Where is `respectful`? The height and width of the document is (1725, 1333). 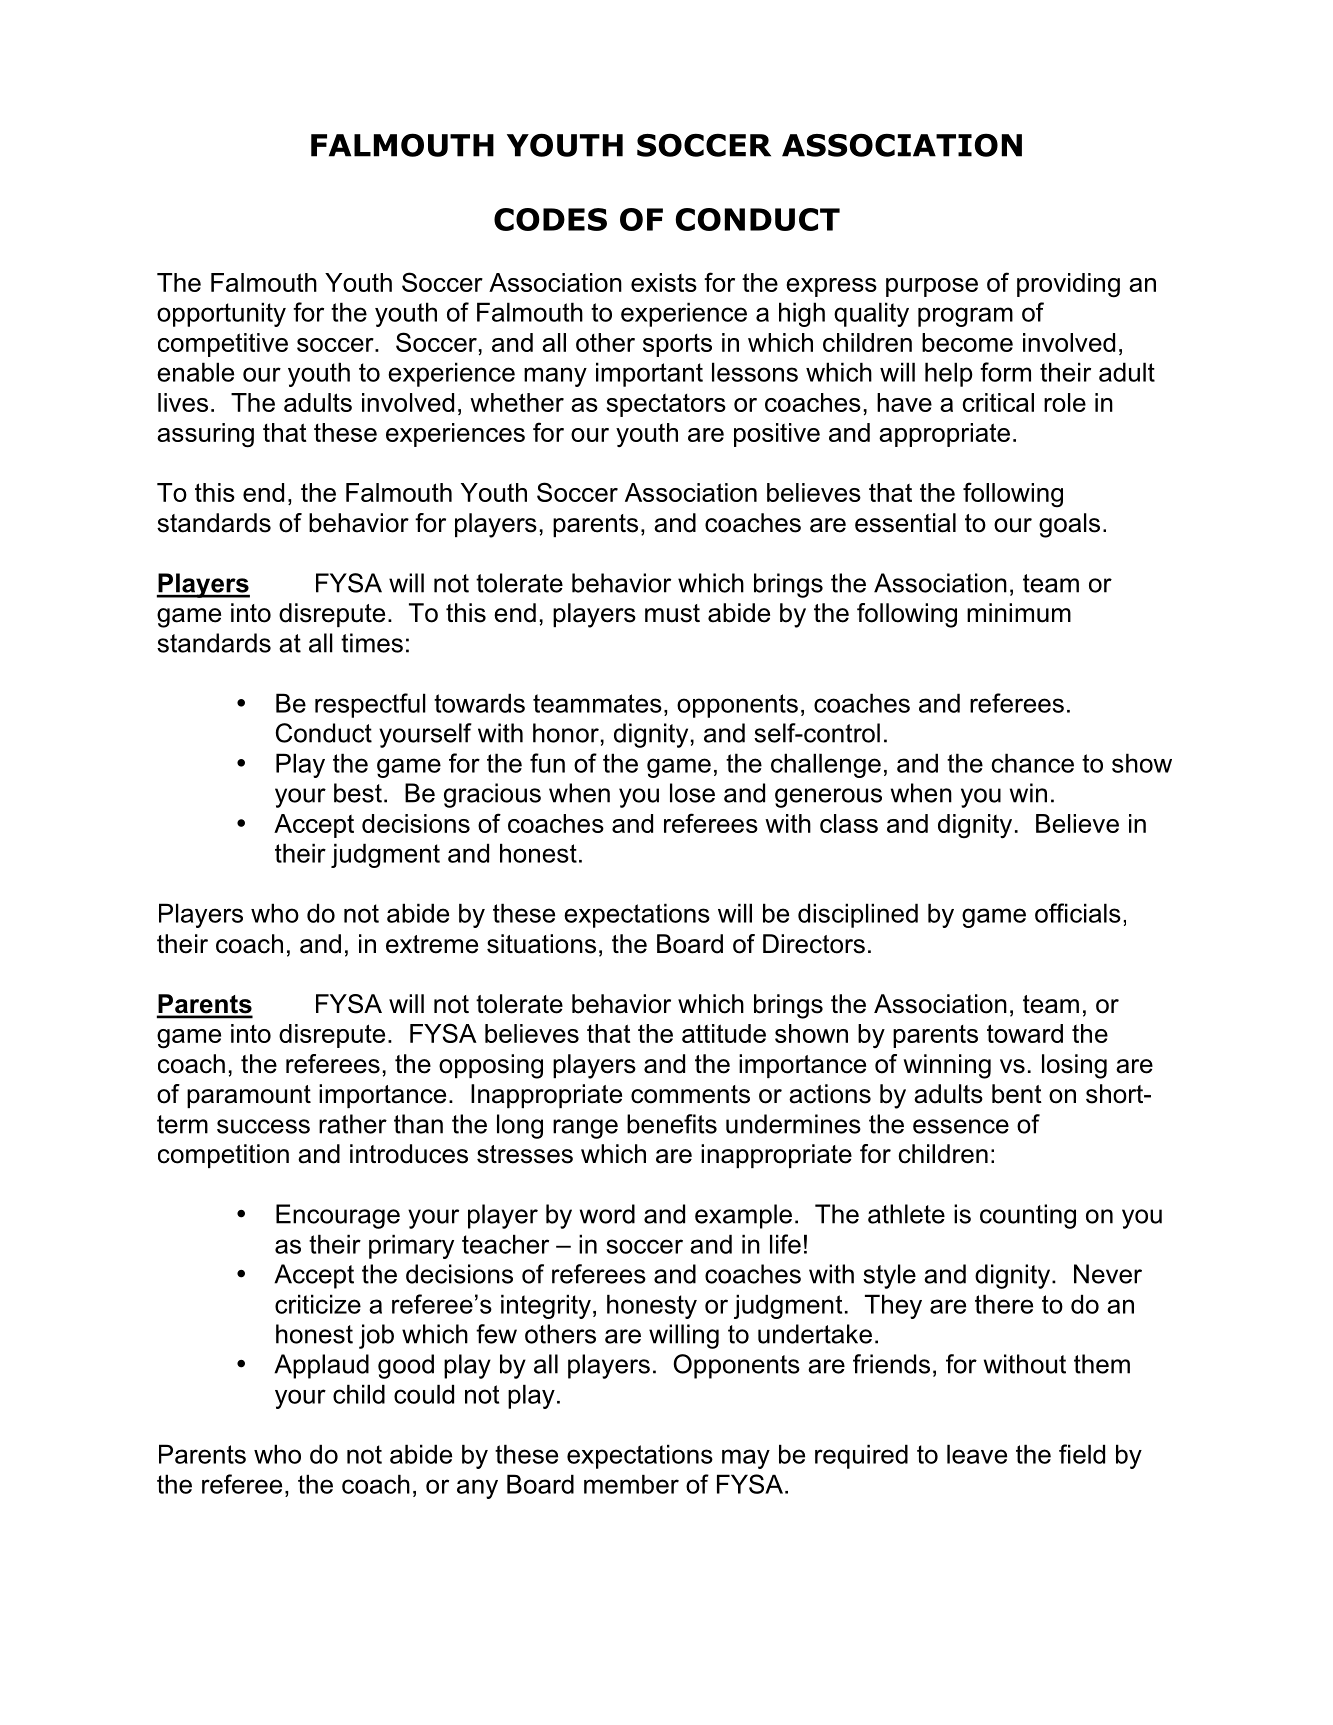 respectful is located at coordinates (370, 705).
